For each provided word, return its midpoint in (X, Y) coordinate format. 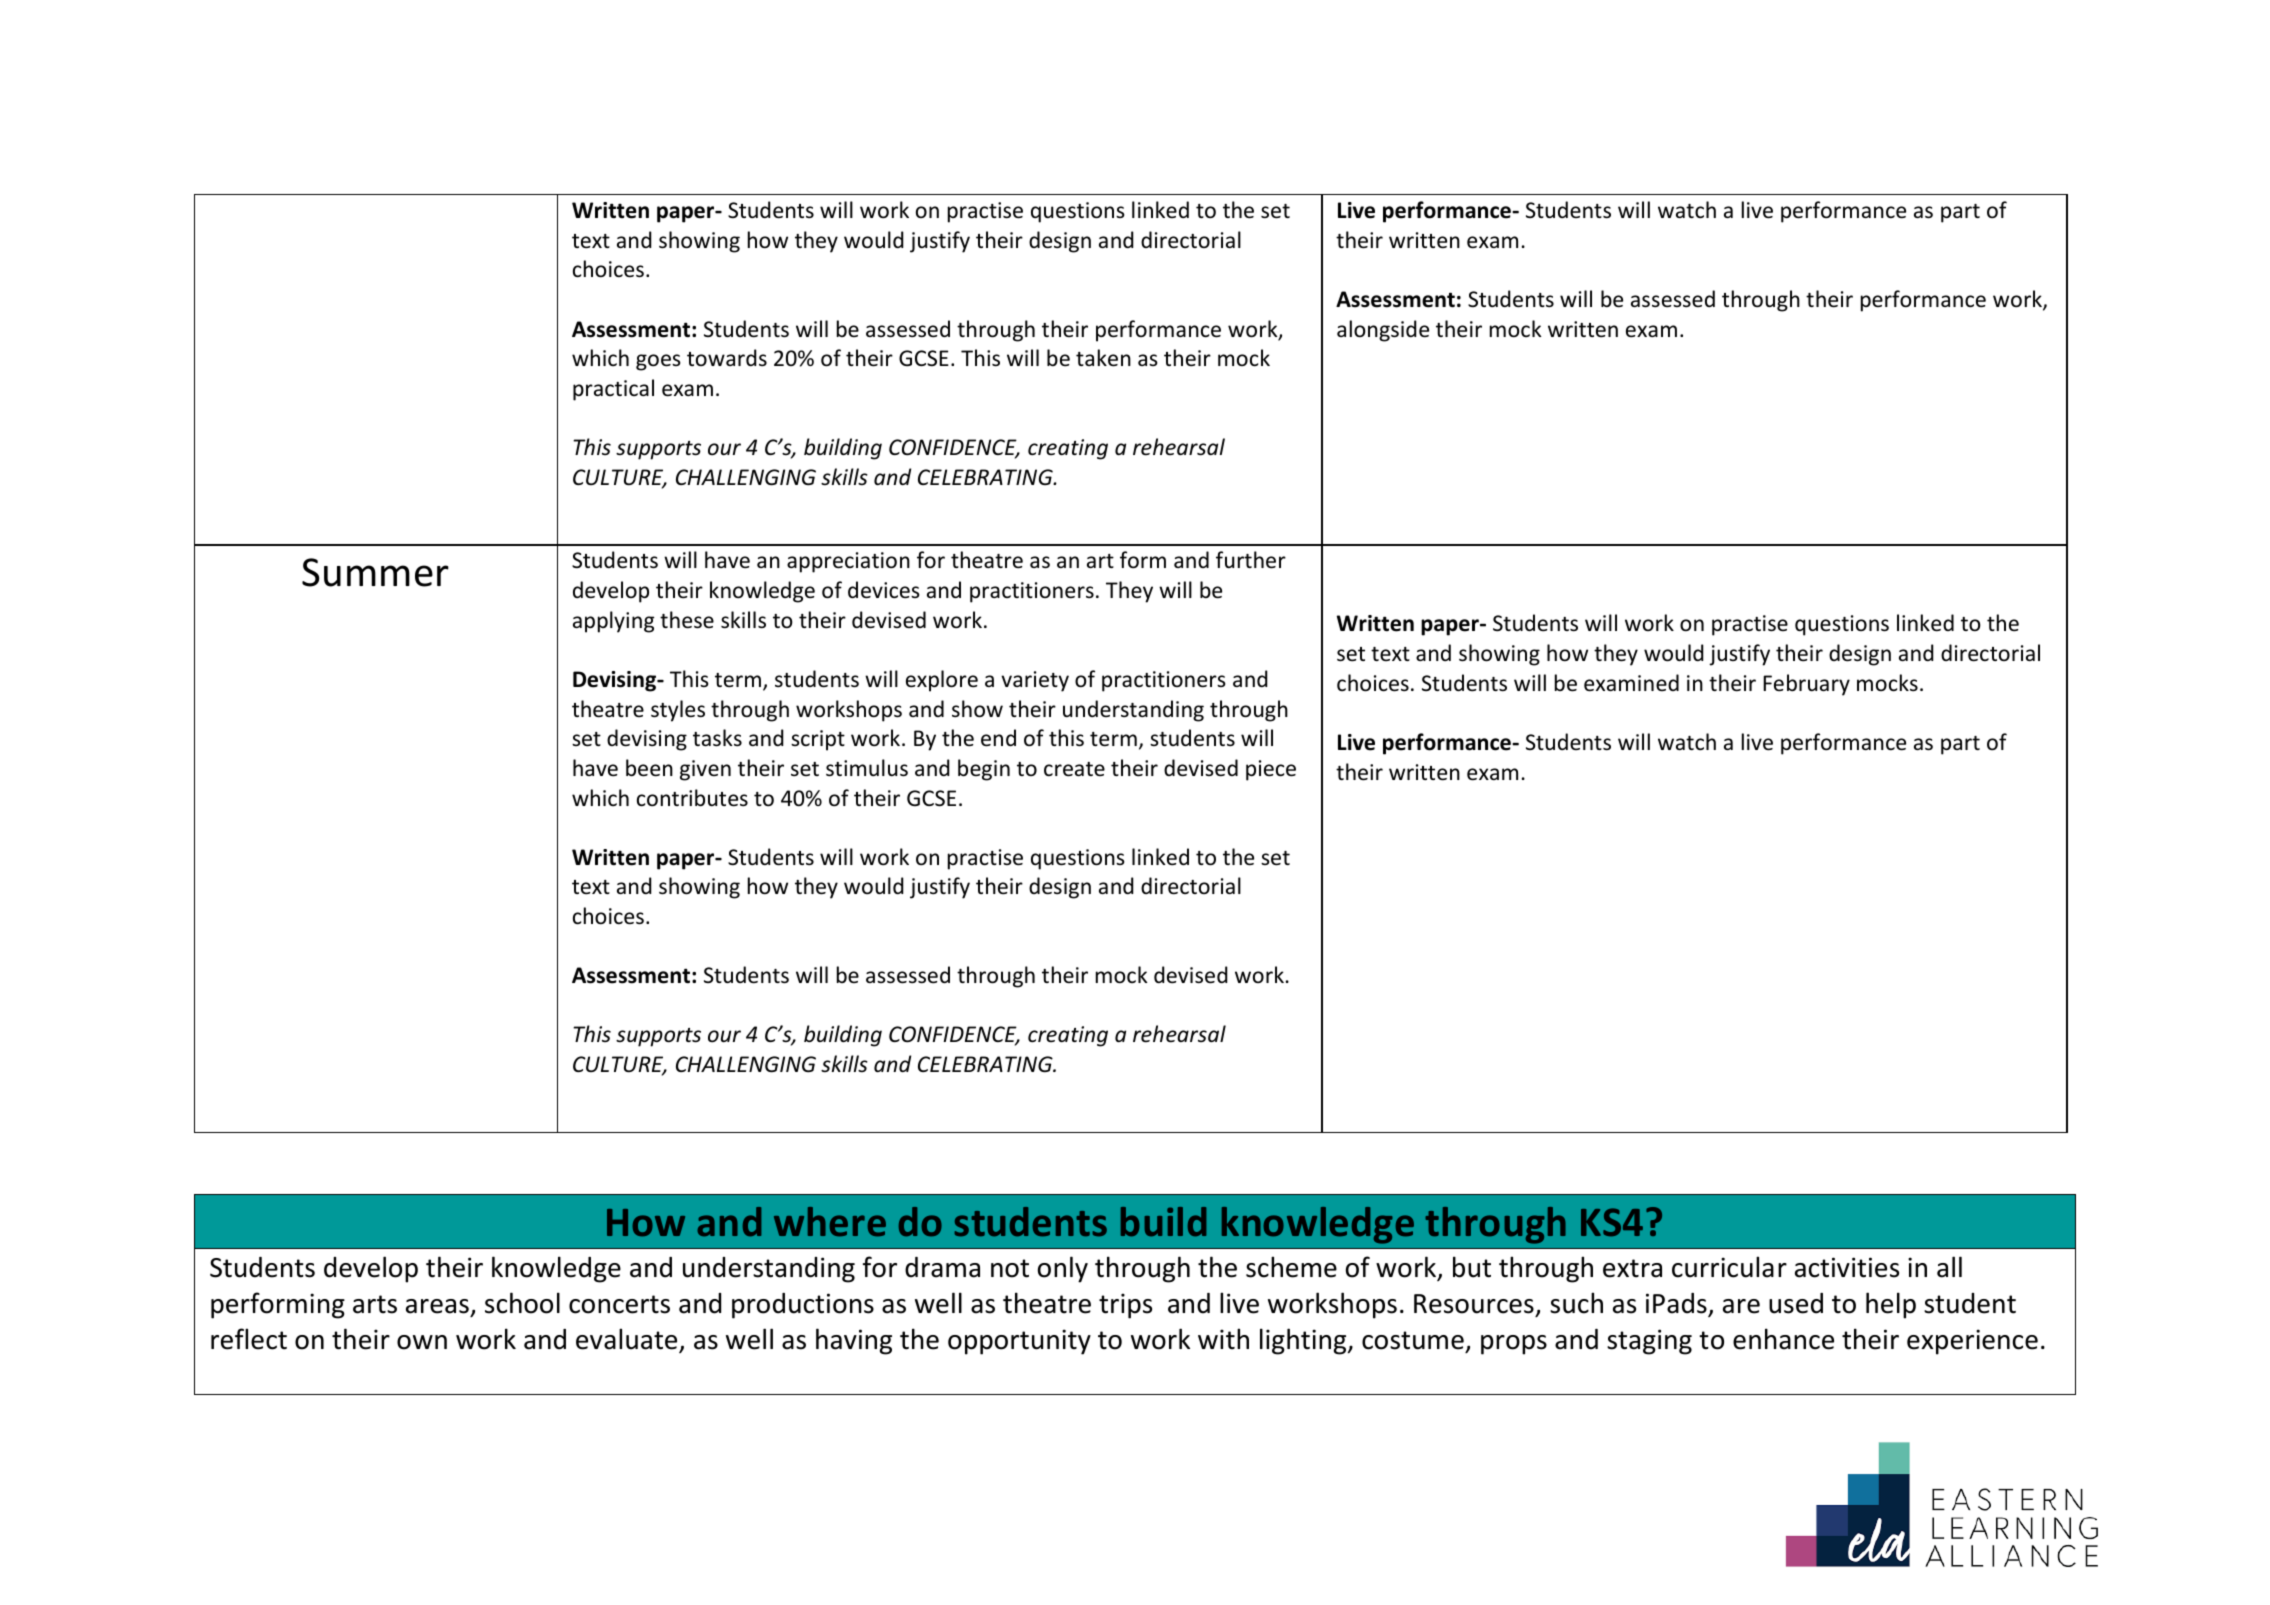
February (1806, 685)
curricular (1729, 1267)
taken (1103, 358)
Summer (375, 572)
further (1251, 560)
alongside (1383, 331)
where (830, 1221)
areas (437, 1306)
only (1063, 1269)
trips (1125, 1306)
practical (613, 390)
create (1074, 769)
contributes (692, 798)
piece (1271, 770)
